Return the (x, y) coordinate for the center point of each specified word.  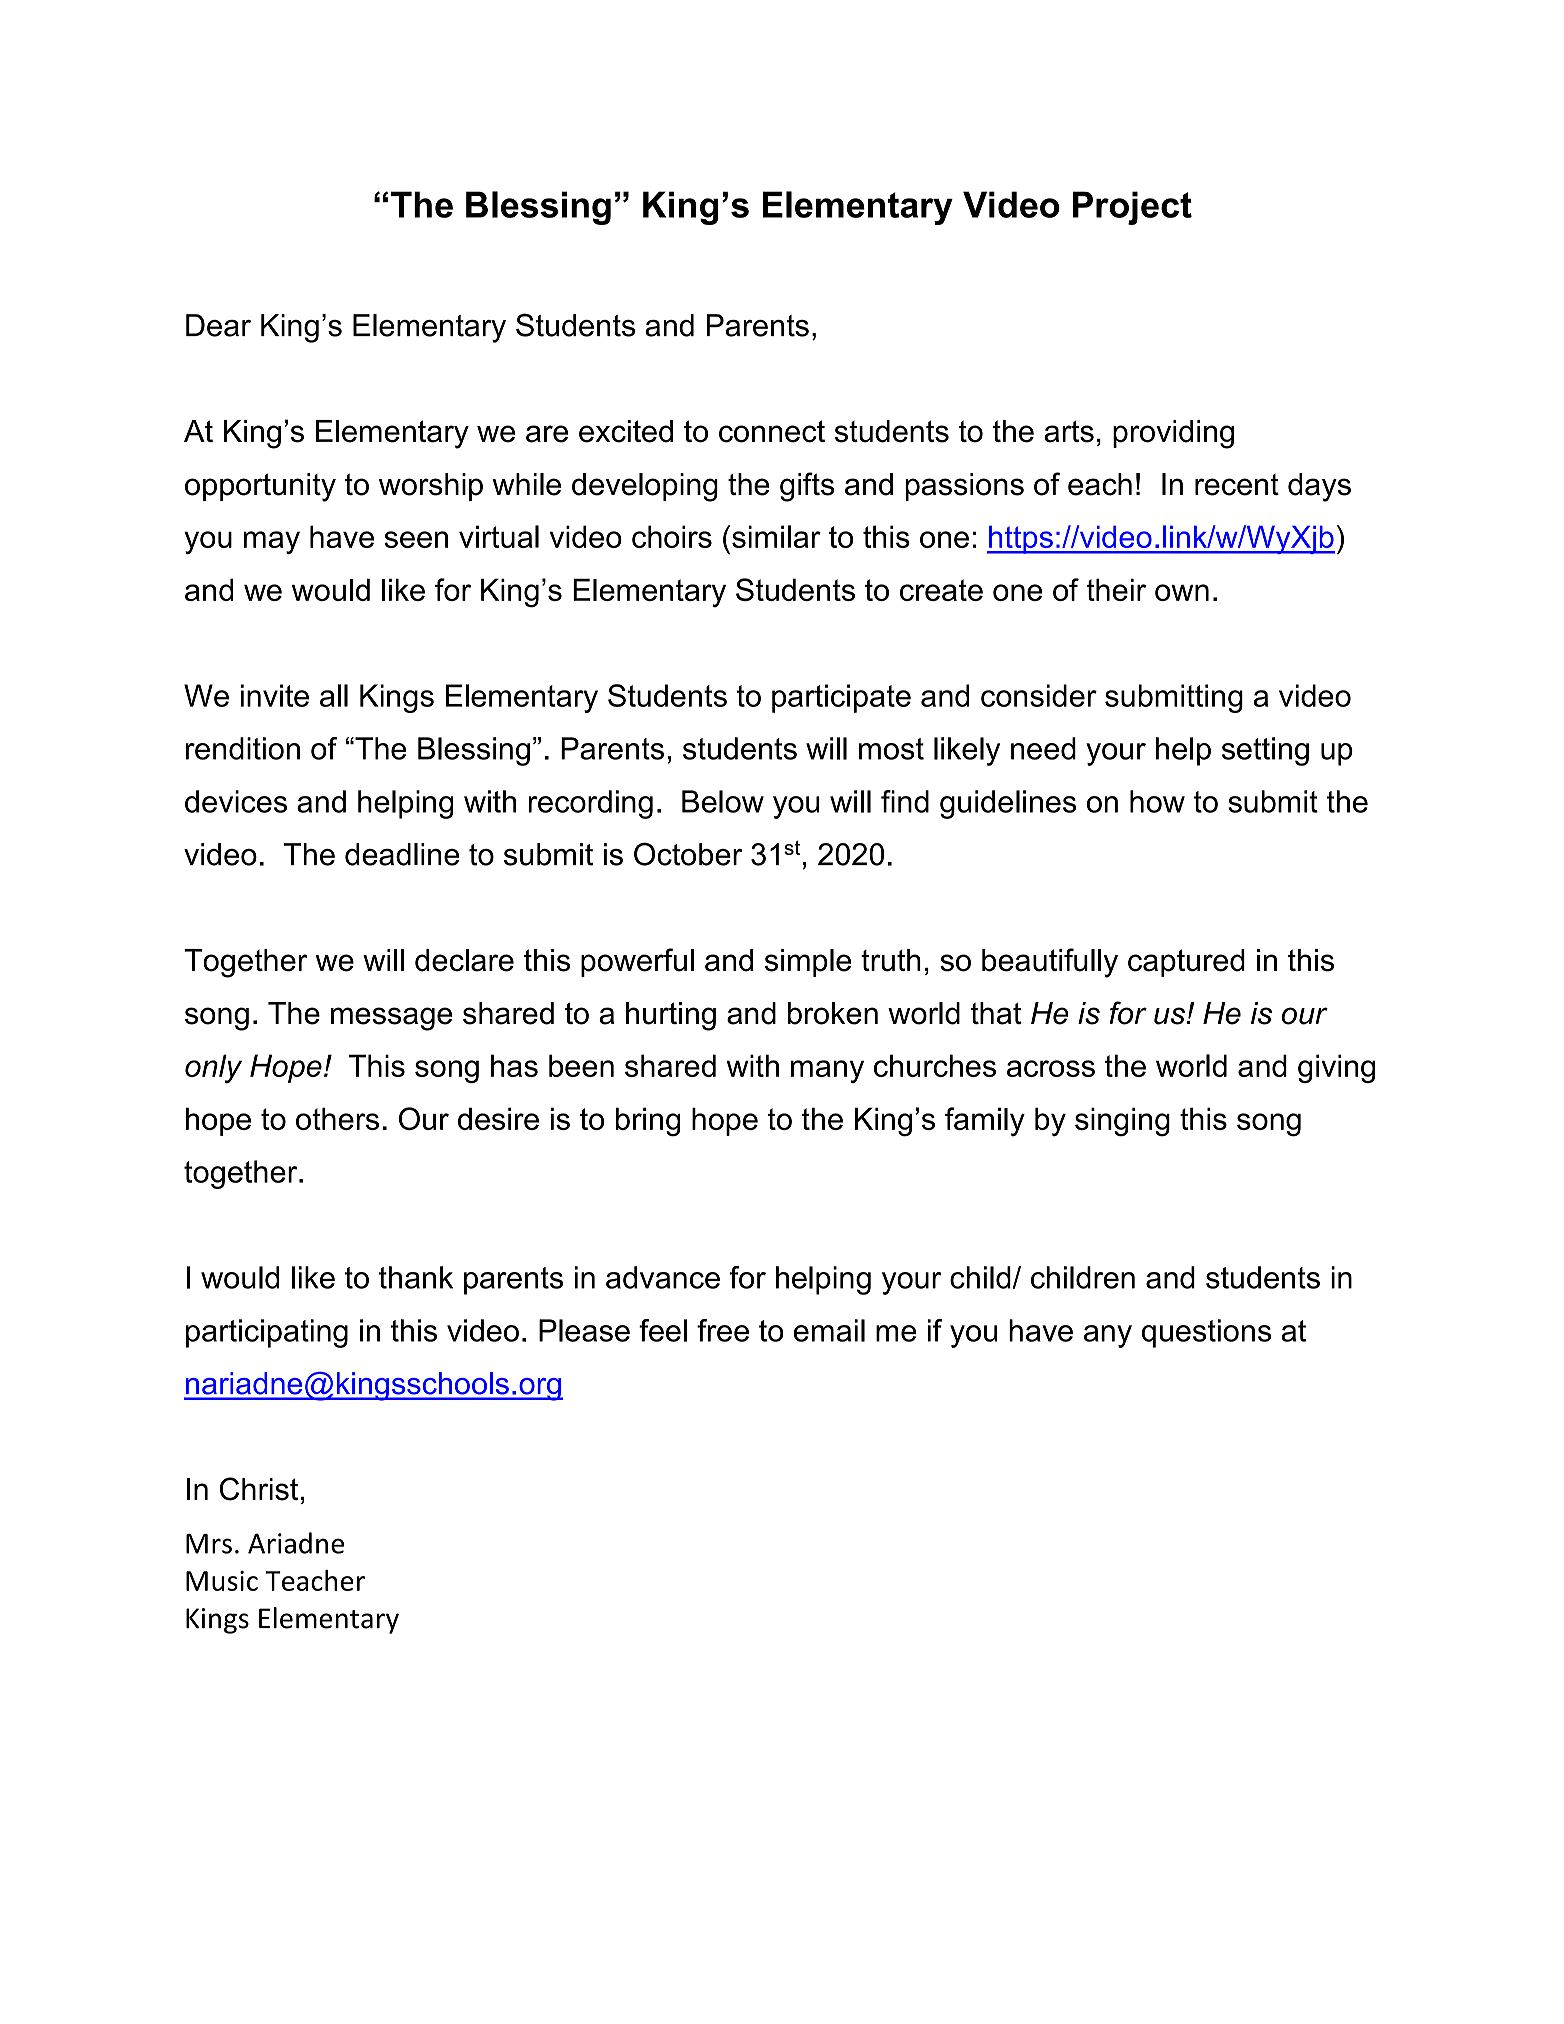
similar (776, 536)
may (272, 542)
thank (416, 1277)
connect (772, 431)
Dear (218, 325)
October (688, 854)
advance (663, 1277)
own (1182, 592)
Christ (259, 1489)
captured (1186, 963)
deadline (402, 854)
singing (1122, 1122)
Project (1132, 208)
